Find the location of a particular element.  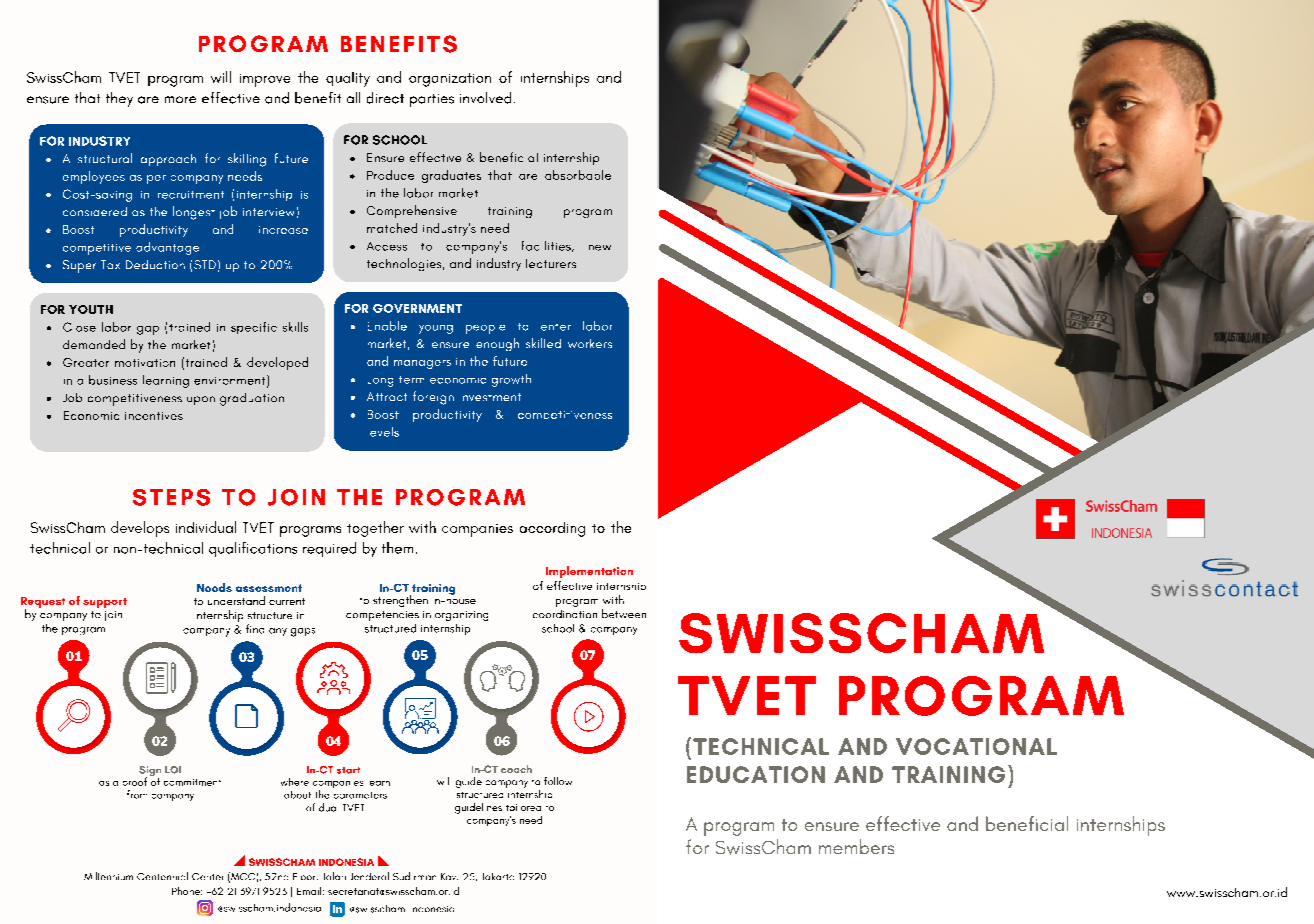

Implementation is located at coordinates (589, 572).
